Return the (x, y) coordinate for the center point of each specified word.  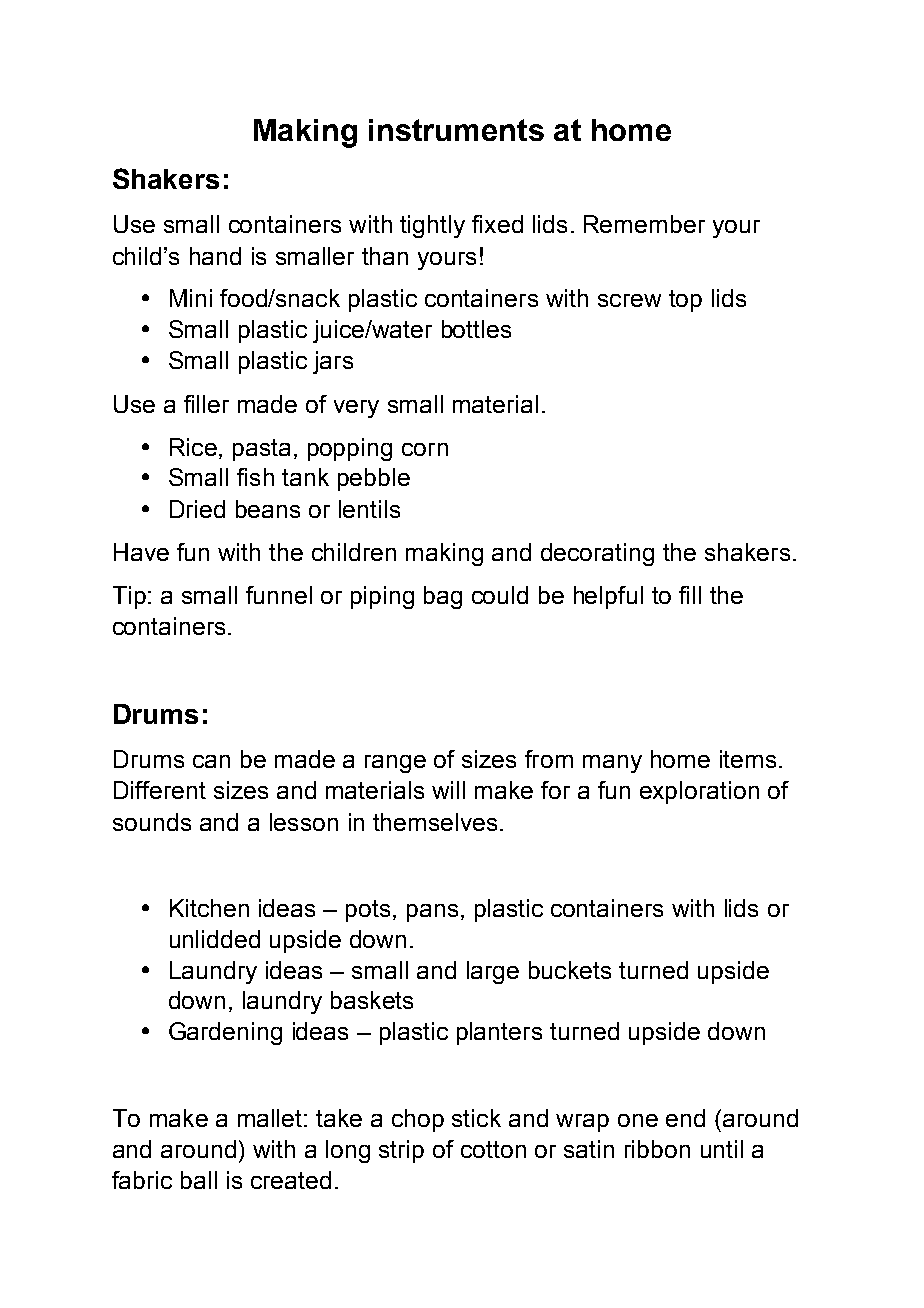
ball (199, 1180)
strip (401, 1151)
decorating (597, 554)
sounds (152, 822)
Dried (197, 509)
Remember (644, 224)
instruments (456, 130)
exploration (699, 792)
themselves (435, 822)
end (685, 1118)
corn (425, 449)
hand (215, 256)
